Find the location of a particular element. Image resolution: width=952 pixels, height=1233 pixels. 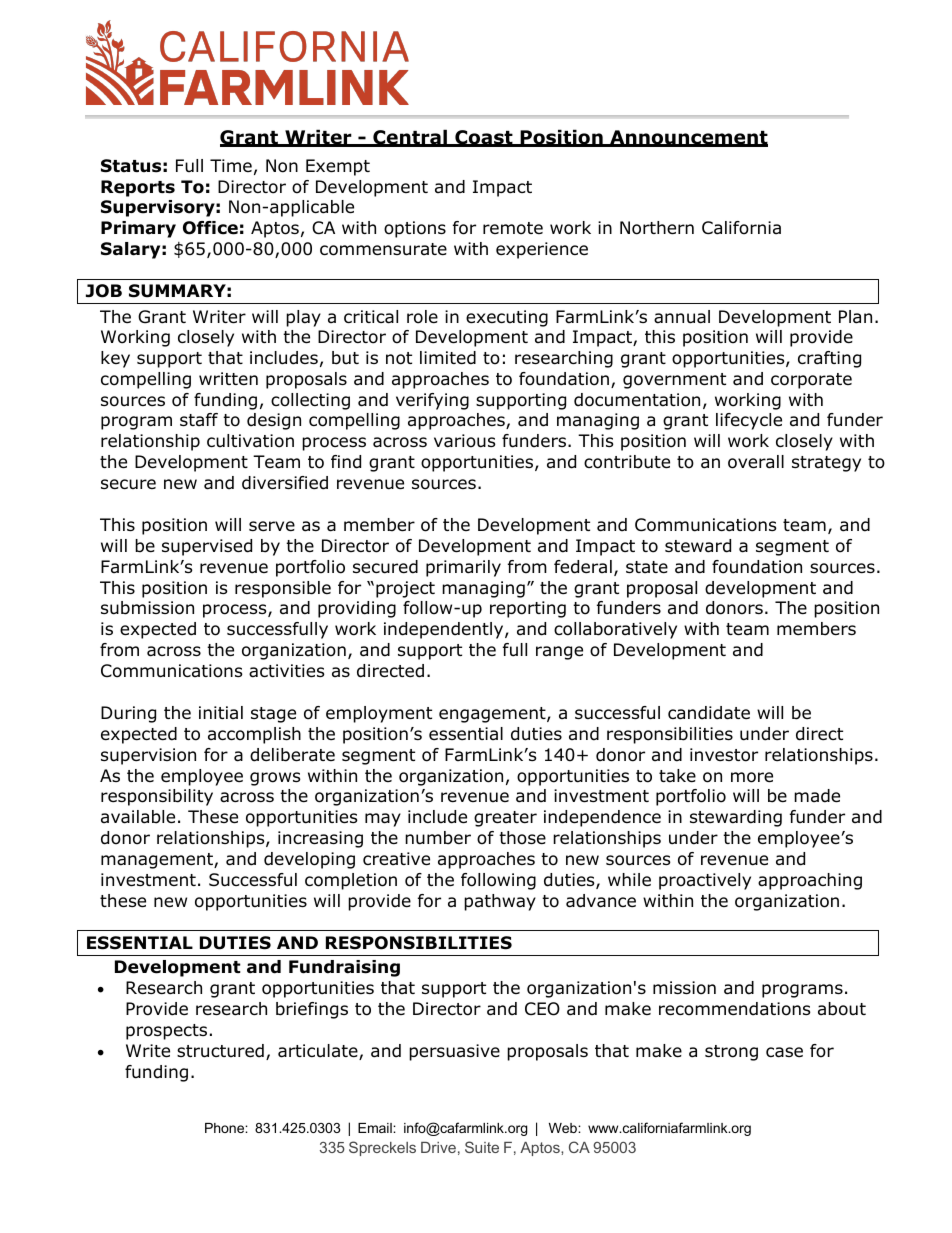

independently is located at coordinates (445, 630).
